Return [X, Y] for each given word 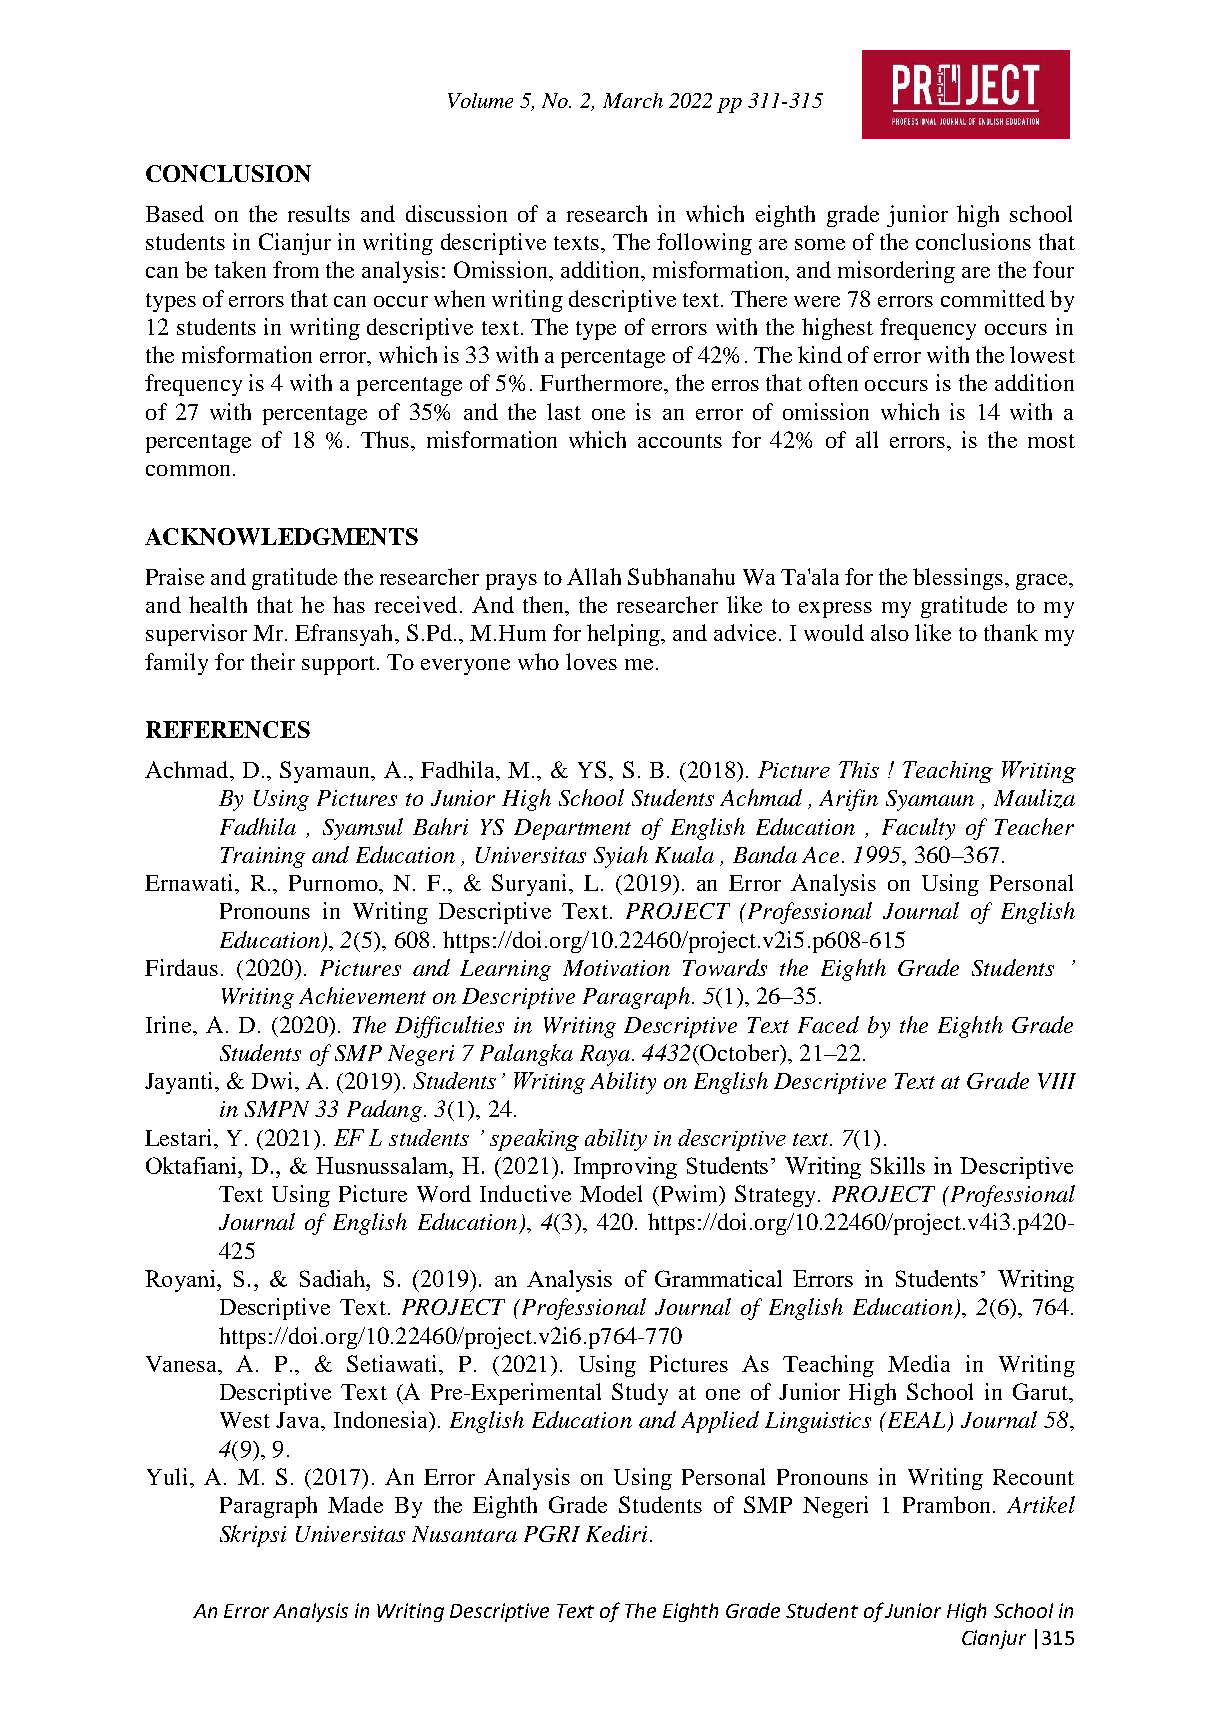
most [1051, 441]
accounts [680, 441]
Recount [1033, 1477]
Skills [898, 1165]
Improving [625, 1168]
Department [572, 829]
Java [299, 1420]
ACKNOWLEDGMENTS [281, 536]
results [319, 213]
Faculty [918, 829]
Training [263, 857]
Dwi [274, 1080]
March [633, 100]
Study [640, 1394]
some [820, 244]
